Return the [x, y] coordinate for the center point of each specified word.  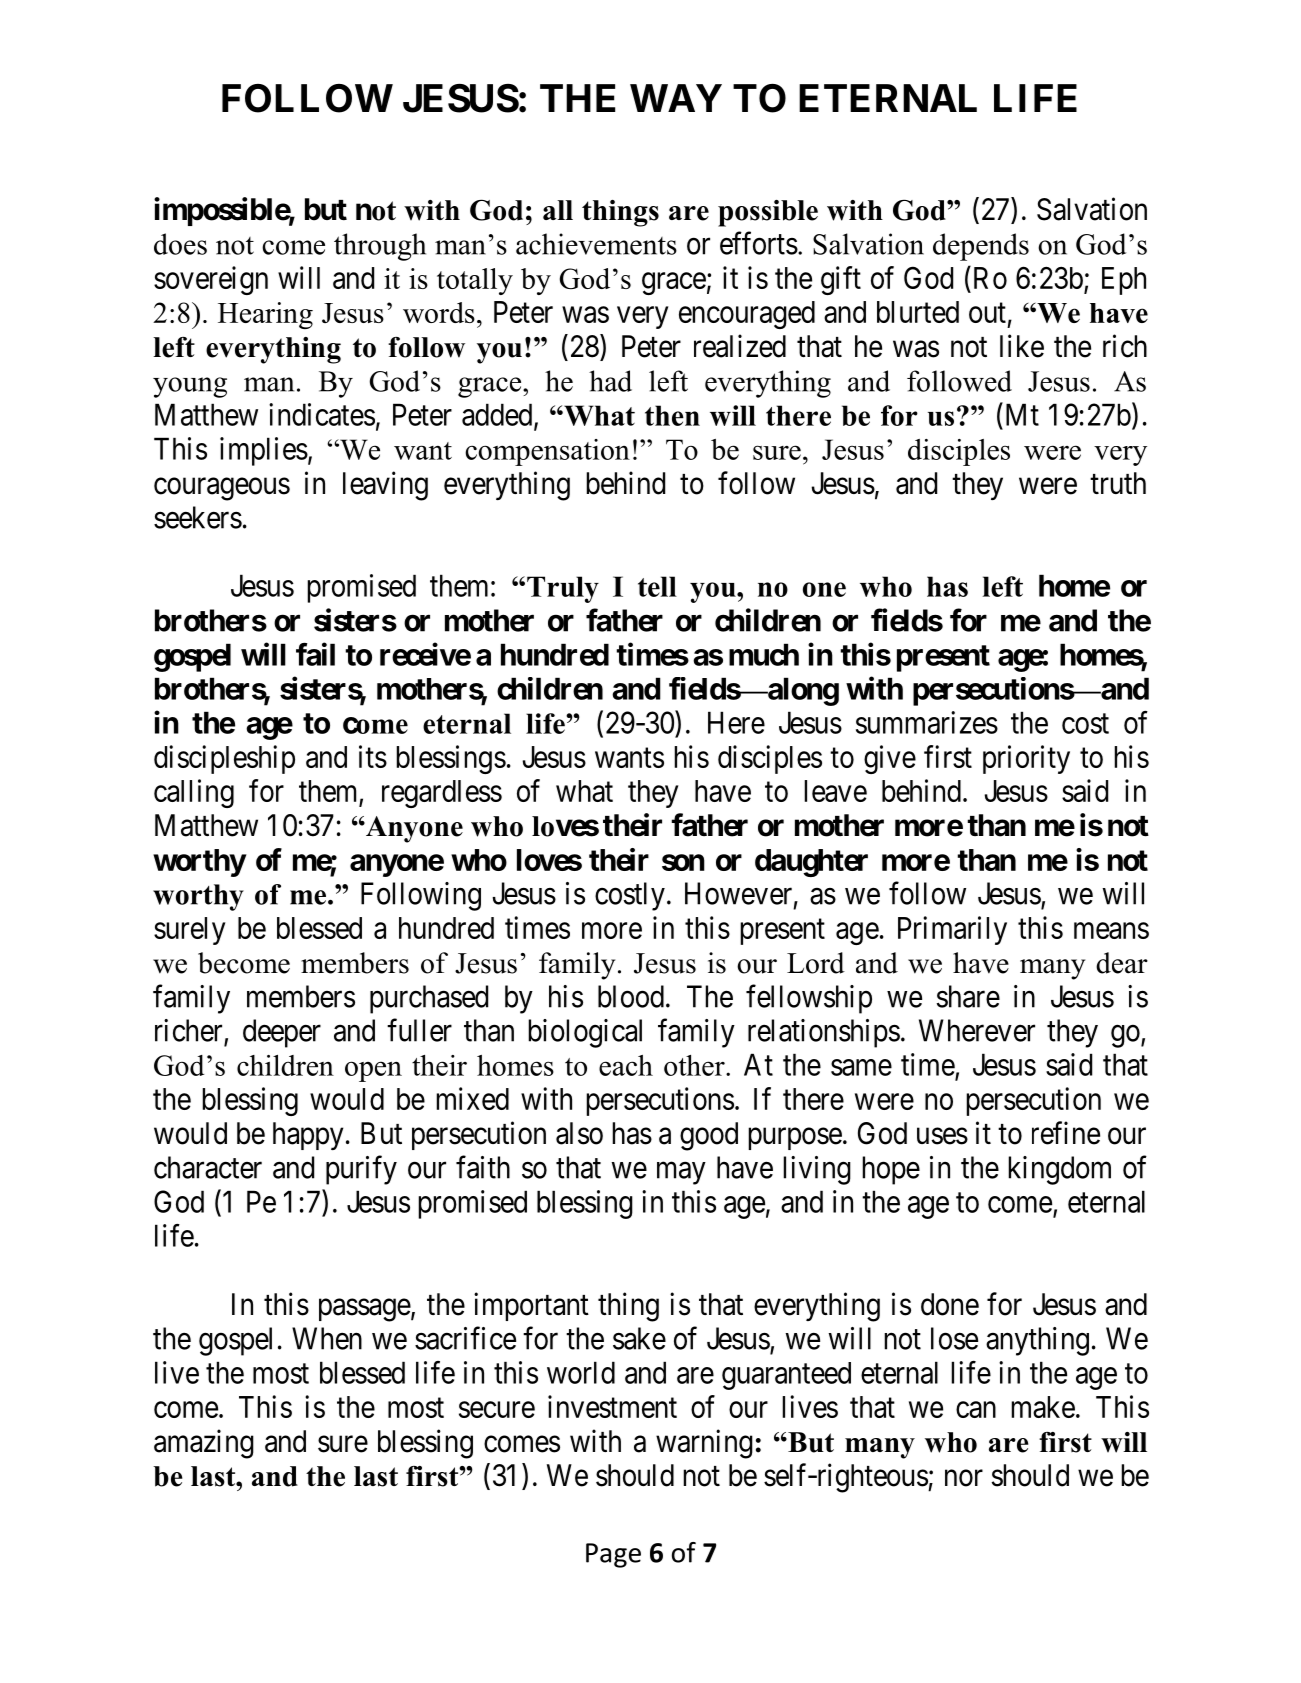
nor [964, 1478]
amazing [204, 1444]
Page [613, 1555]
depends [981, 247]
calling [194, 793]
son [683, 862]
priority [1026, 759]
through [380, 247]
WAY [676, 98]
